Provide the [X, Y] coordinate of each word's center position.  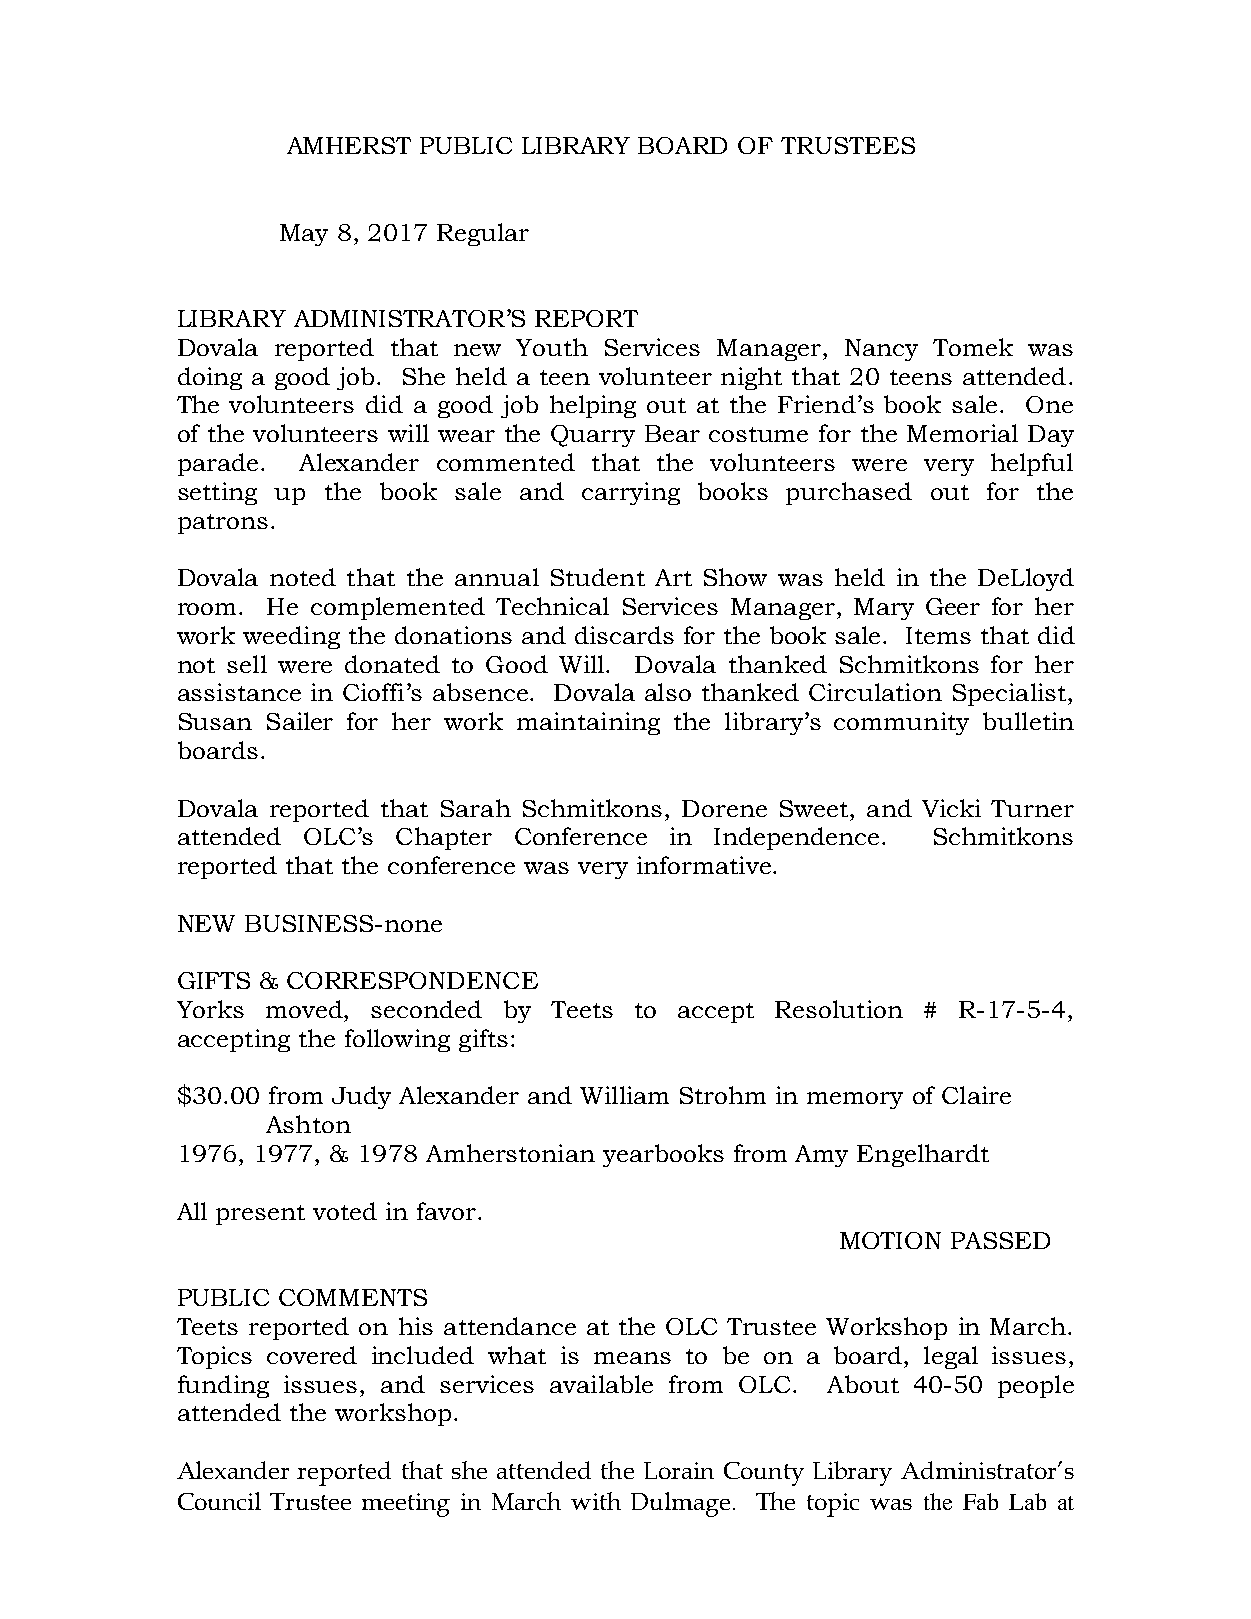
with [596, 1501]
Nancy [881, 350]
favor [446, 1211]
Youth [552, 347]
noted [303, 577]
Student [598, 577]
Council [219, 1501]
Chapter [444, 838]
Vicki [951, 808]
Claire [976, 1095]
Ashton [308, 1124]
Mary [884, 609]
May [304, 235]
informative [704, 865]
